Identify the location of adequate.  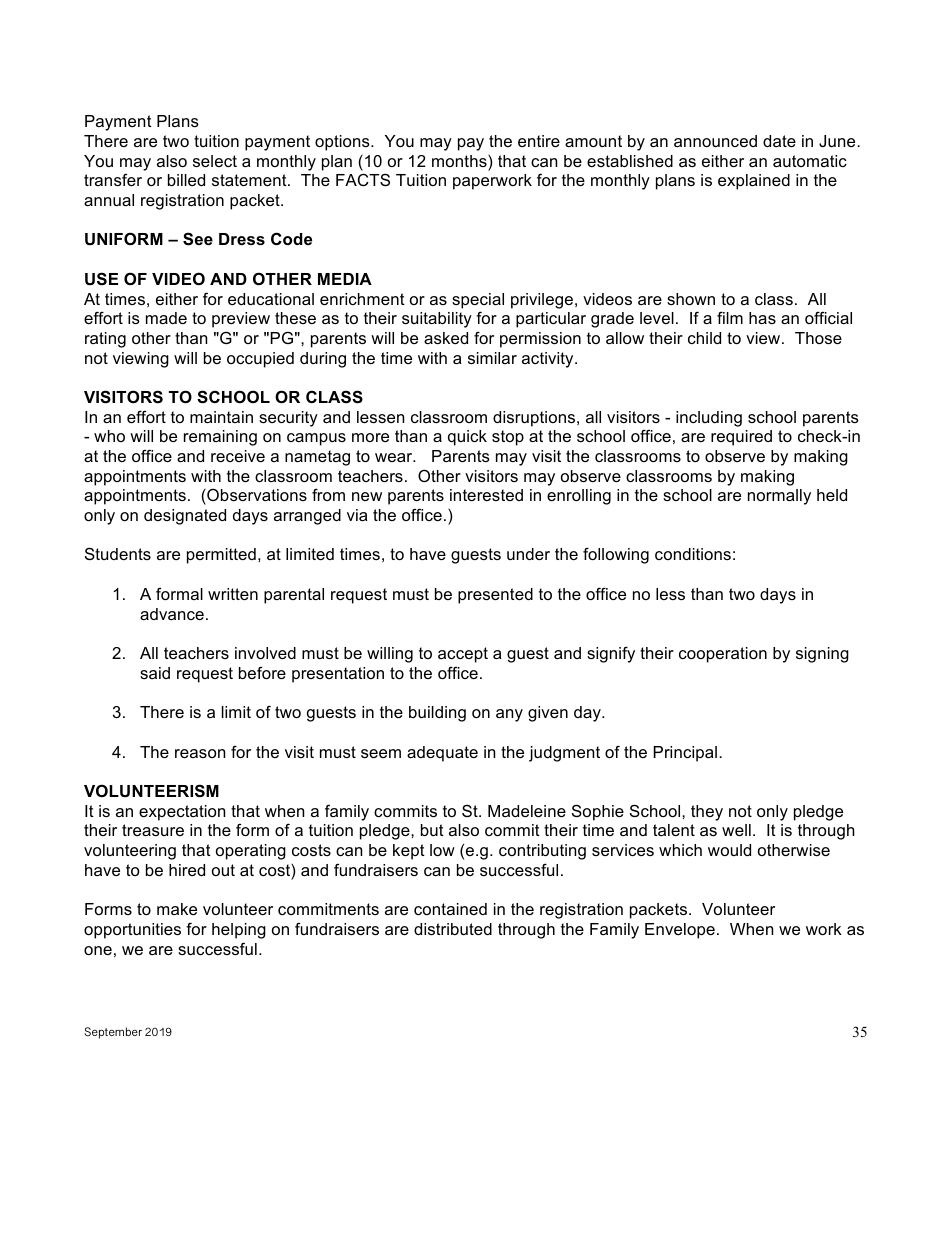
(442, 754).
